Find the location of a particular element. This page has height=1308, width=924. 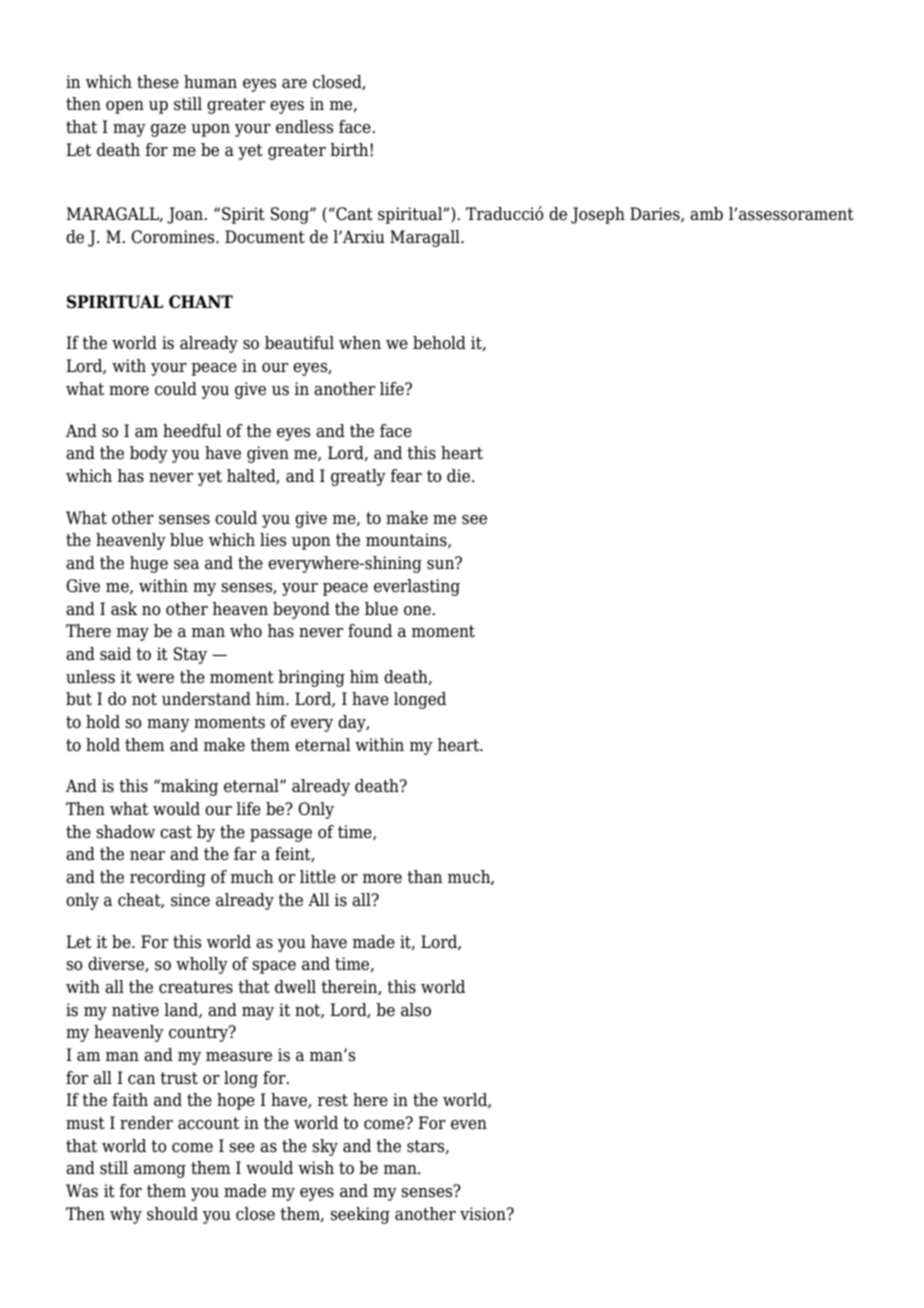

gaze is located at coordinates (168, 130).
